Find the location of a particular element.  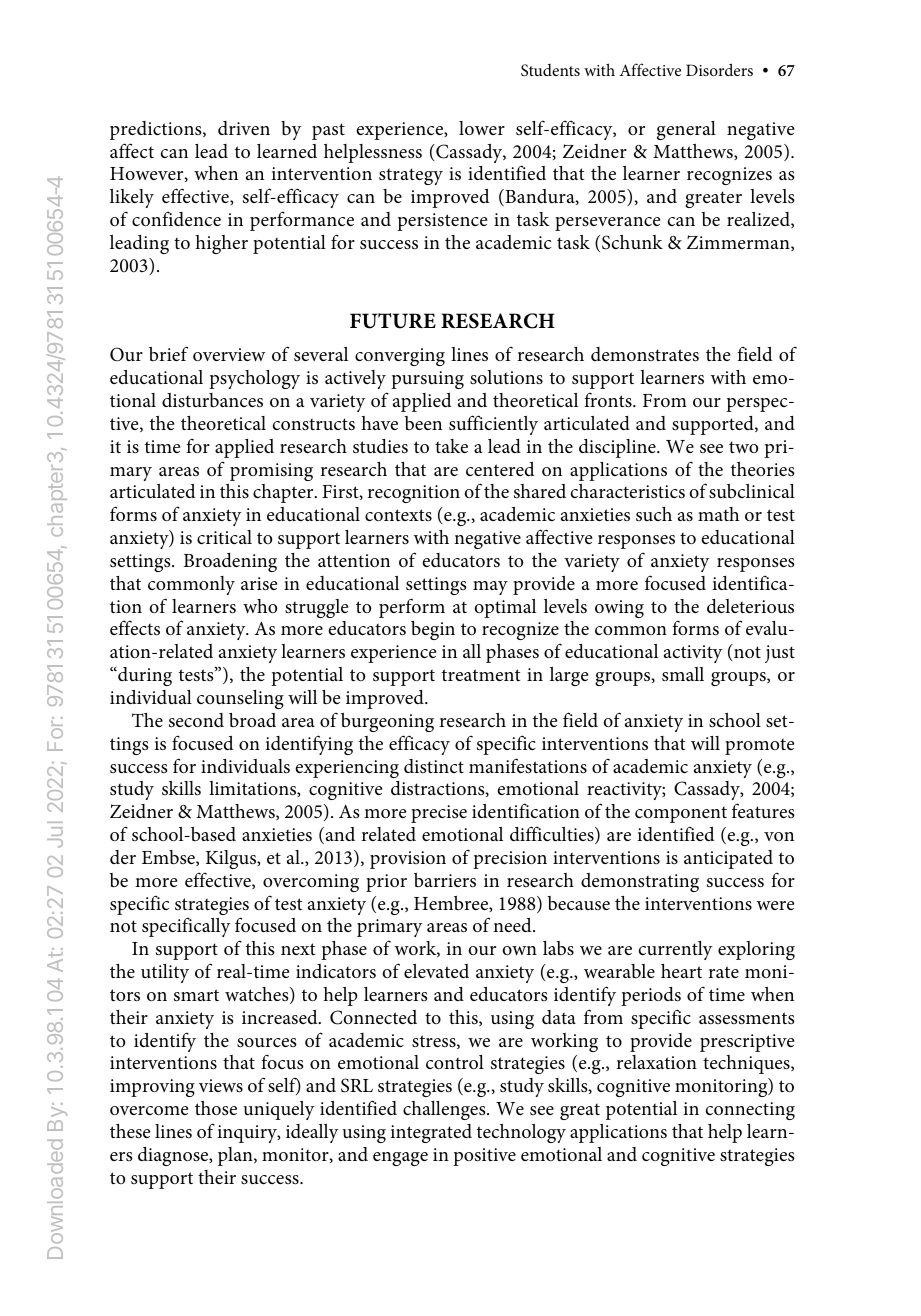

driven is located at coordinates (244, 128).
